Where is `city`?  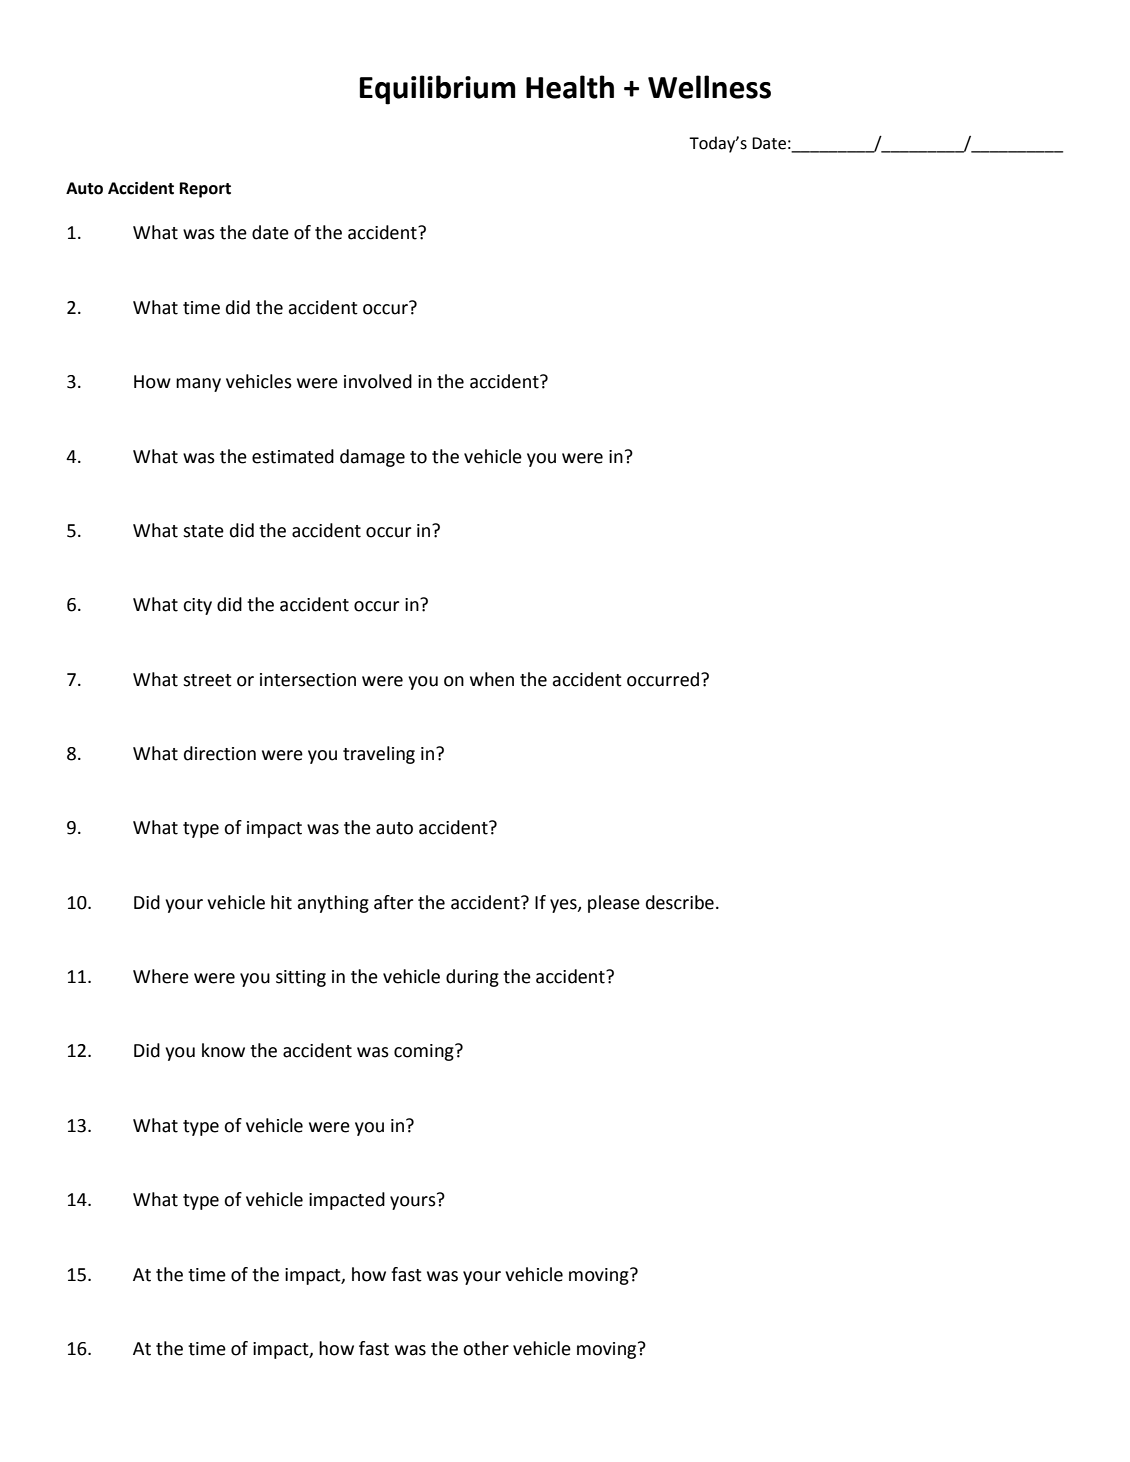 city is located at coordinates (197, 606).
